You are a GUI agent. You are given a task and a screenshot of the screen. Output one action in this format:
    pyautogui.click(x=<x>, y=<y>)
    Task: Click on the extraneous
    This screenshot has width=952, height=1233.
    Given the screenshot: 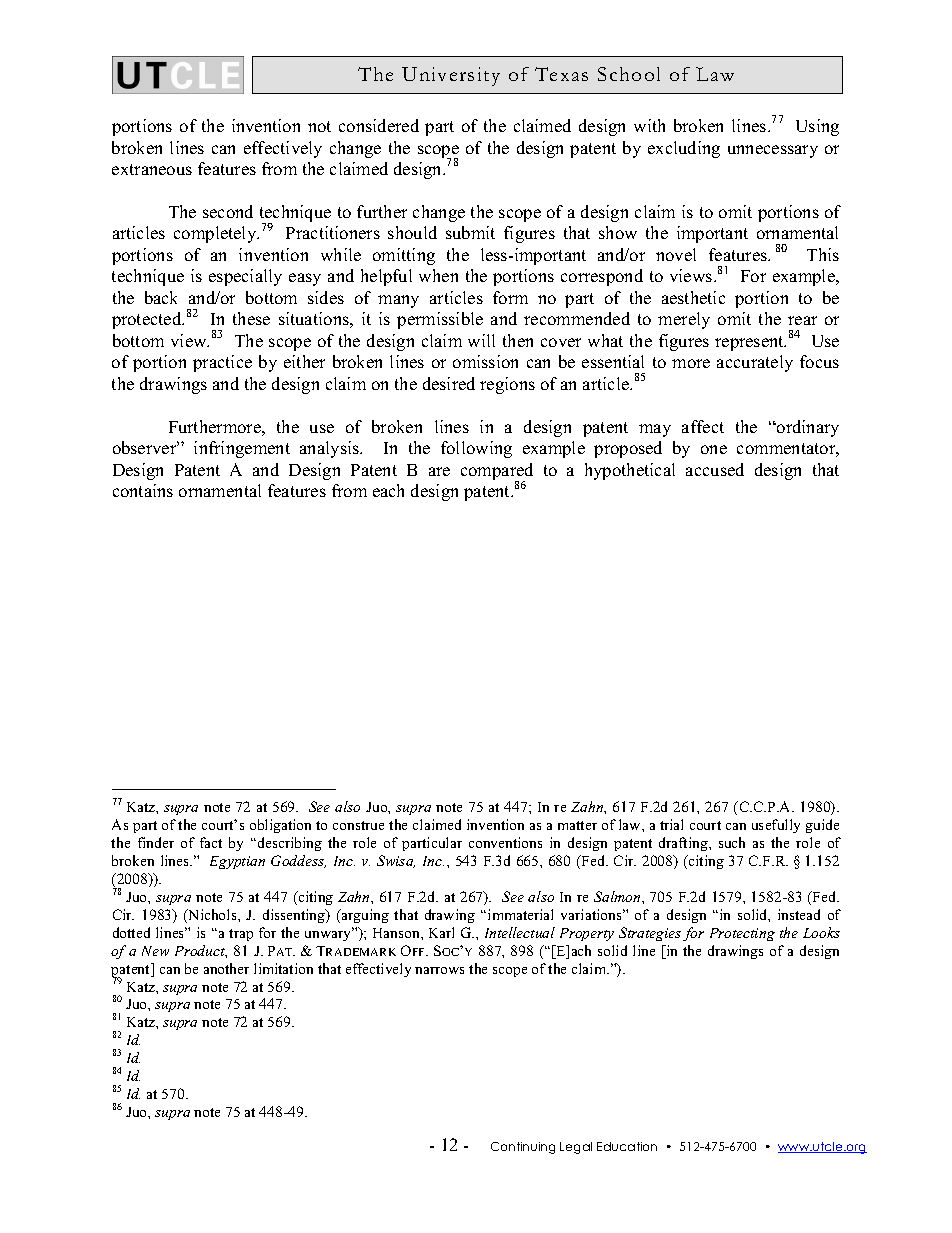 What is the action you would take?
    pyautogui.click(x=152, y=169)
